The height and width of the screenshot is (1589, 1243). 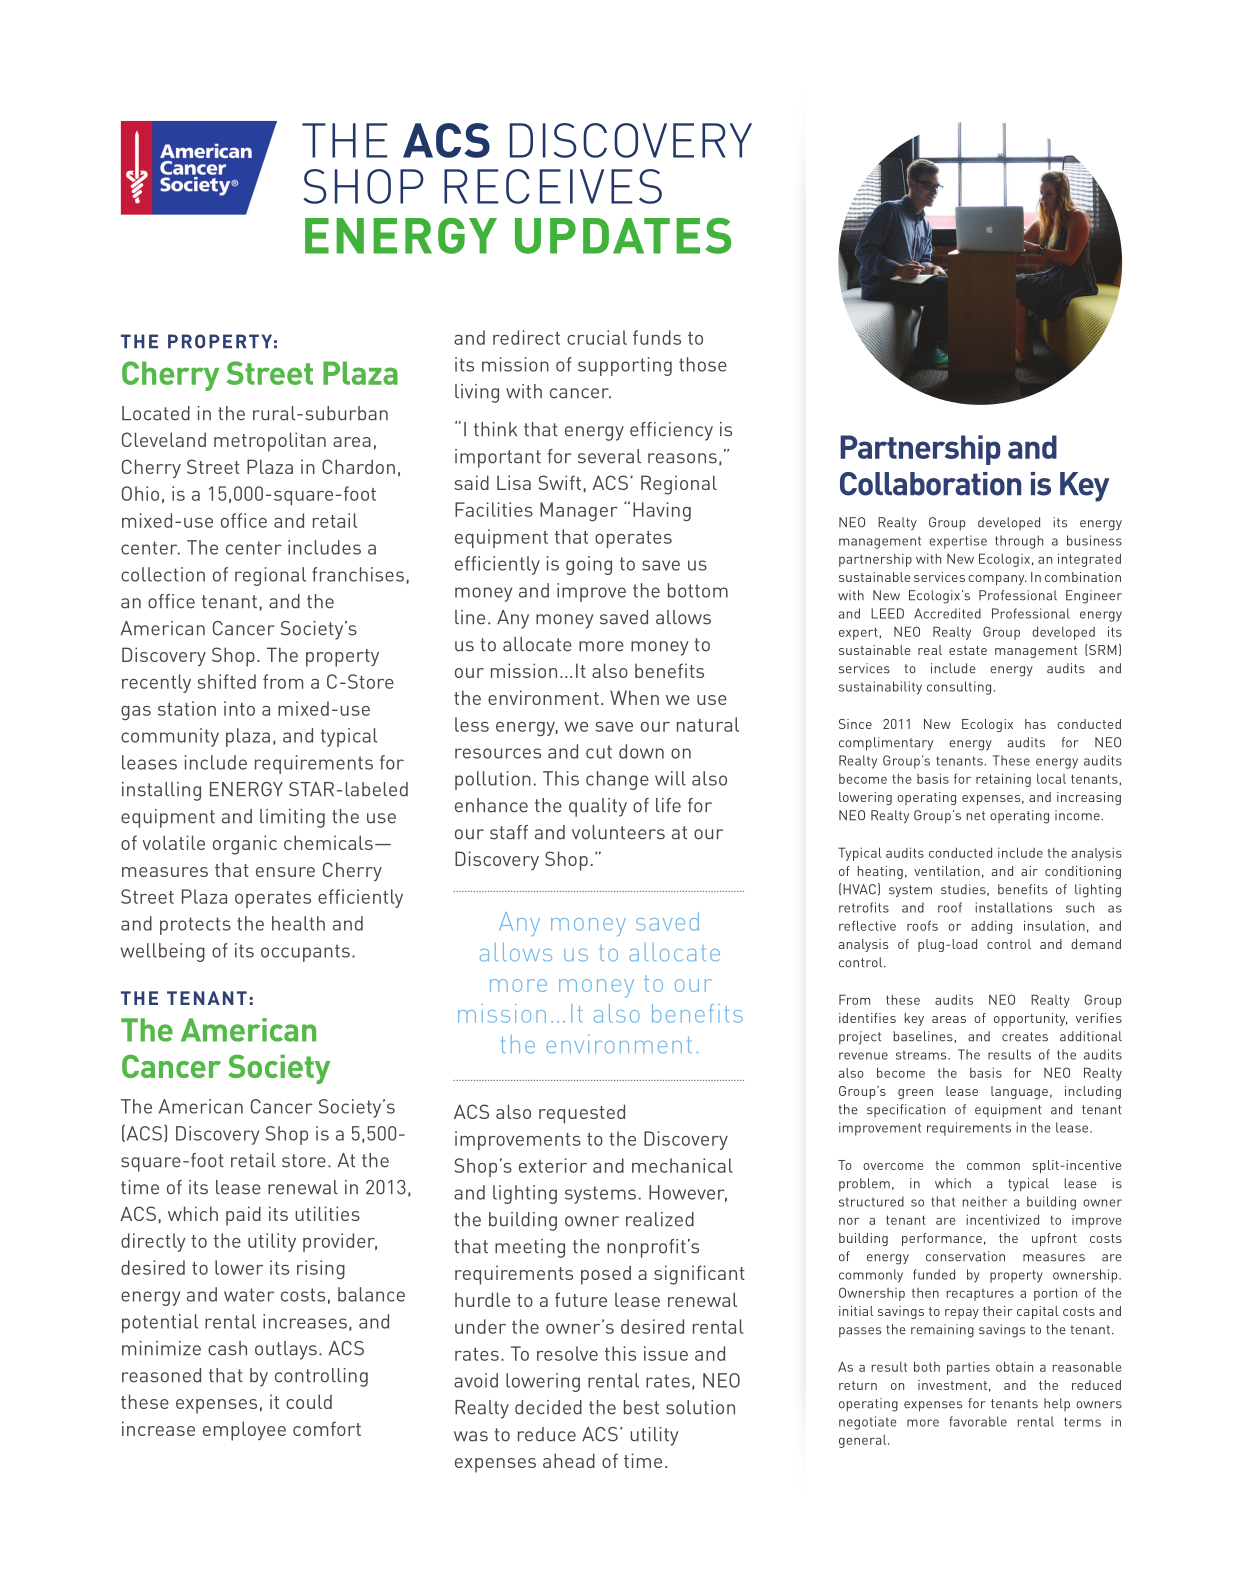 What do you see at coordinates (618, 832) in the screenshot?
I see `volunteers` at bounding box center [618, 832].
